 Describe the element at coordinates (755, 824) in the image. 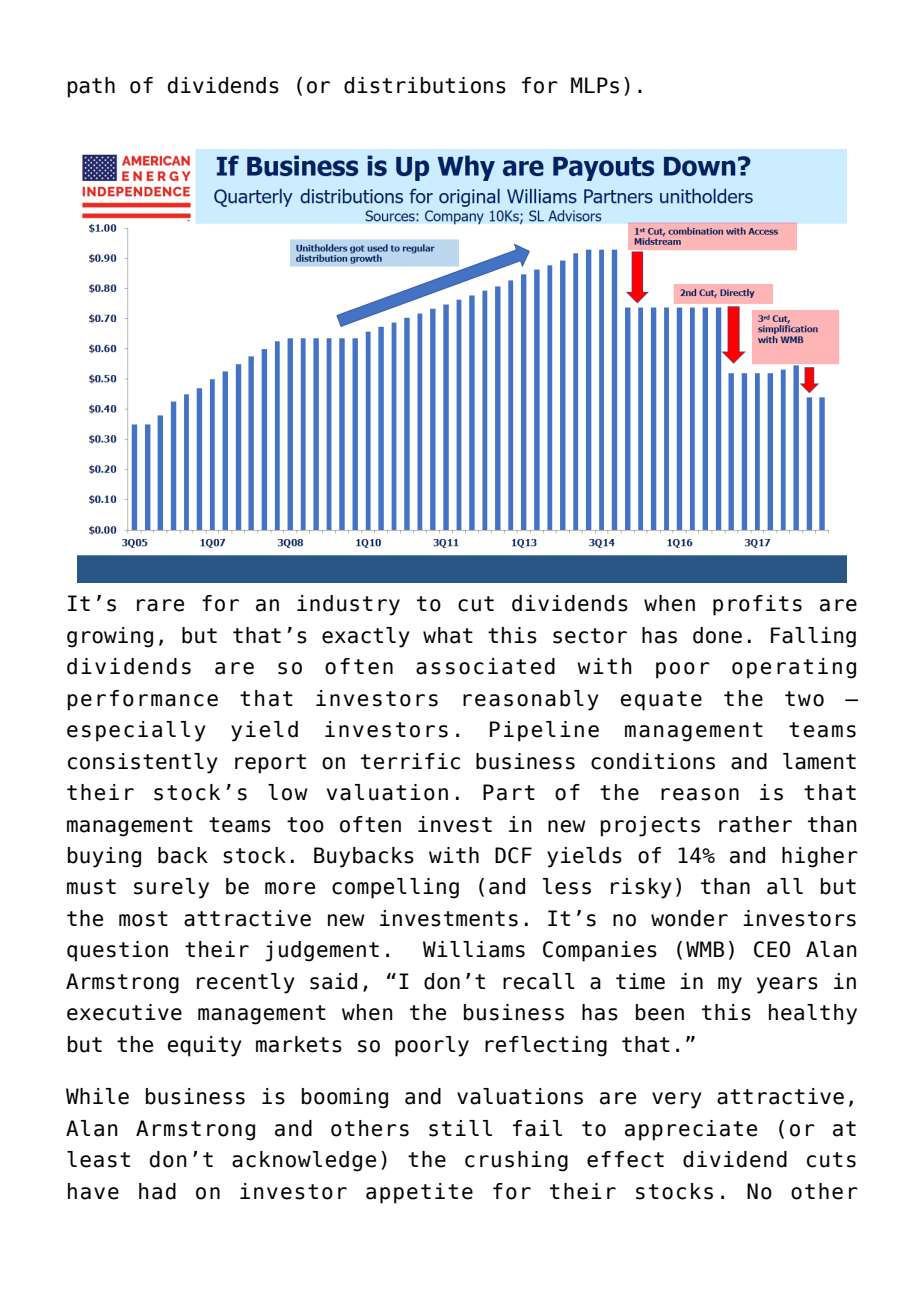

I see `rather` at that location.
